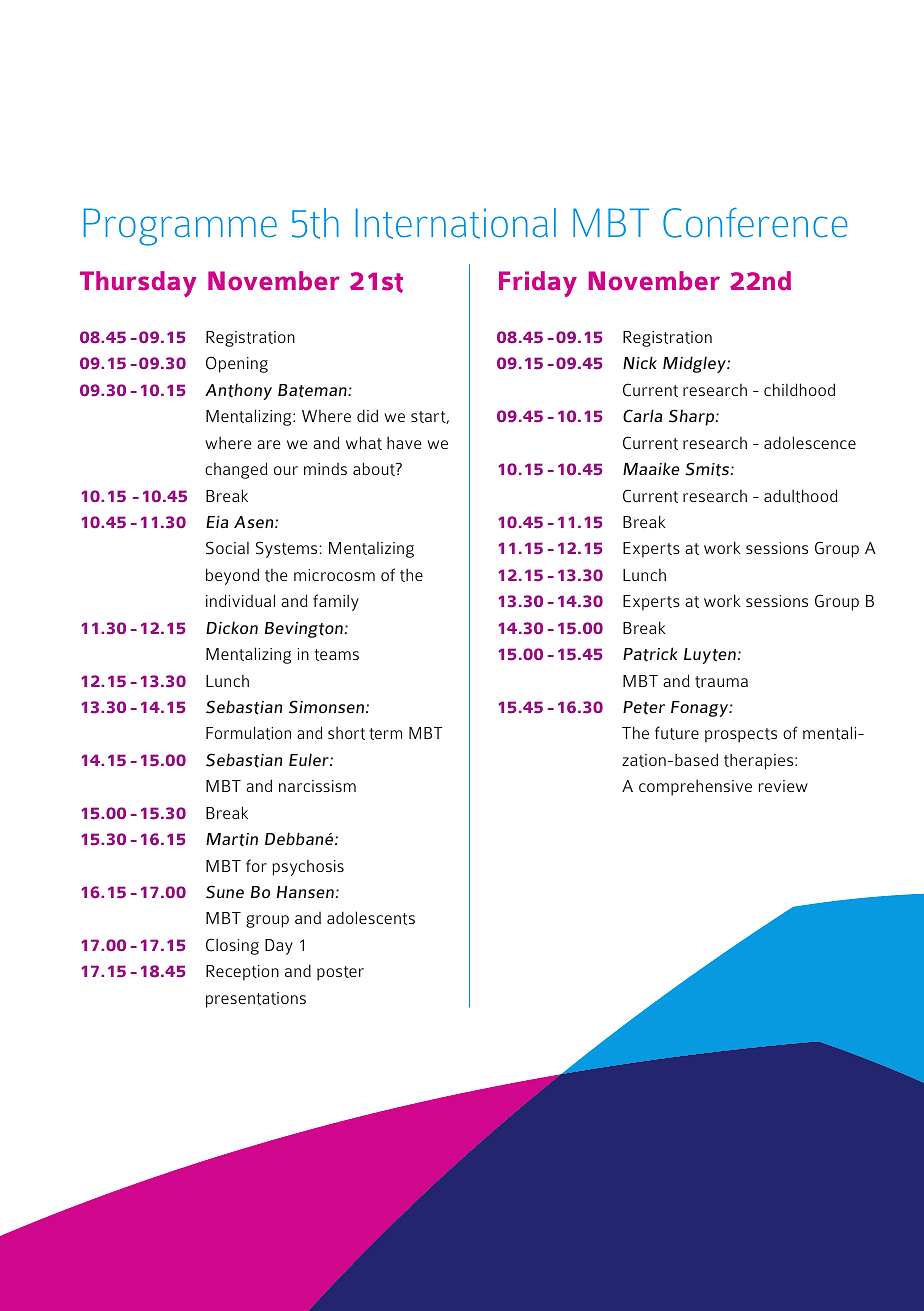 The width and height of the screenshot is (924, 1311). I want to click on International, so click(456, 223).
